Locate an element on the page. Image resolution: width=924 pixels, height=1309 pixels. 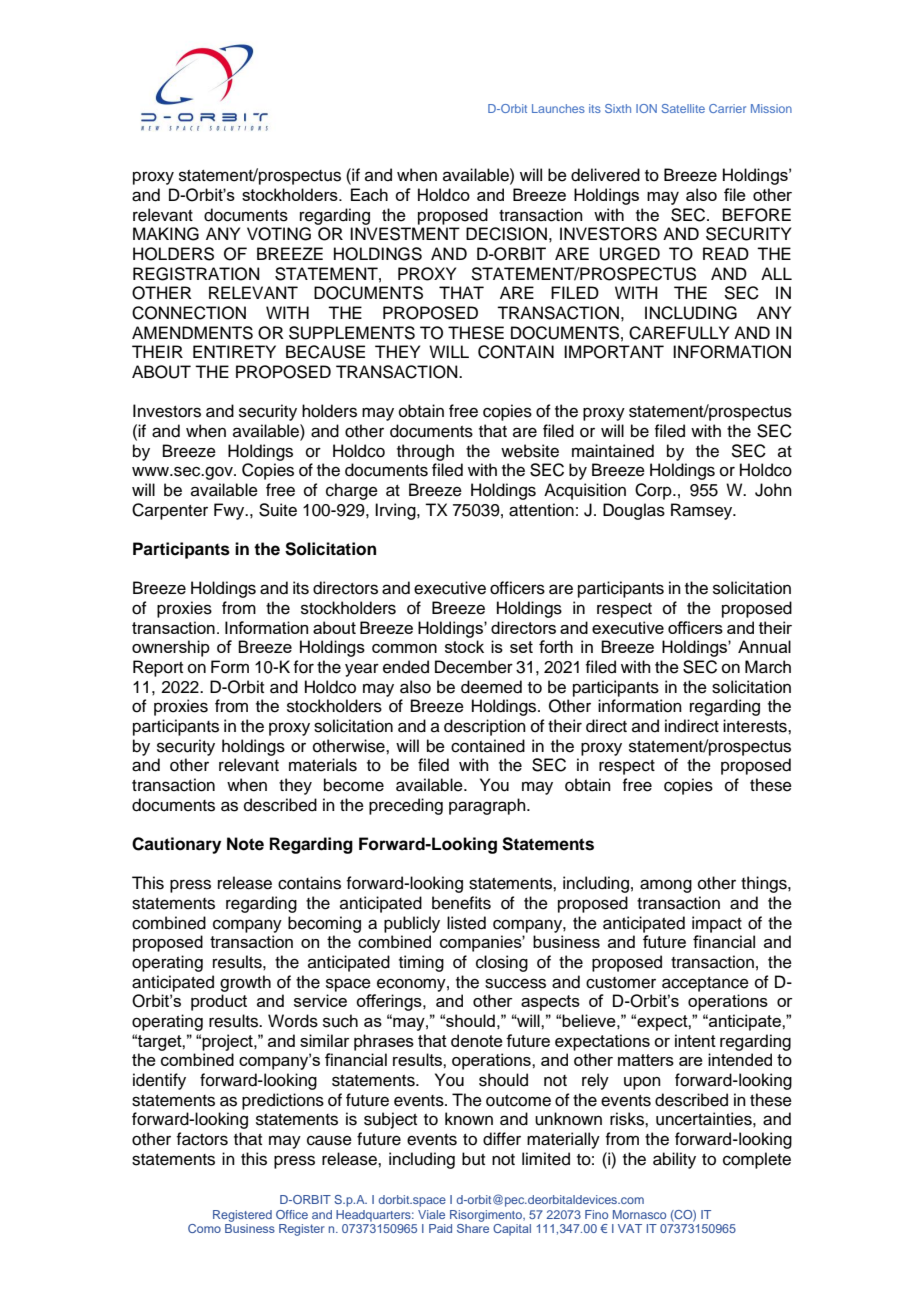
among is located at coordinates (666, 886).
